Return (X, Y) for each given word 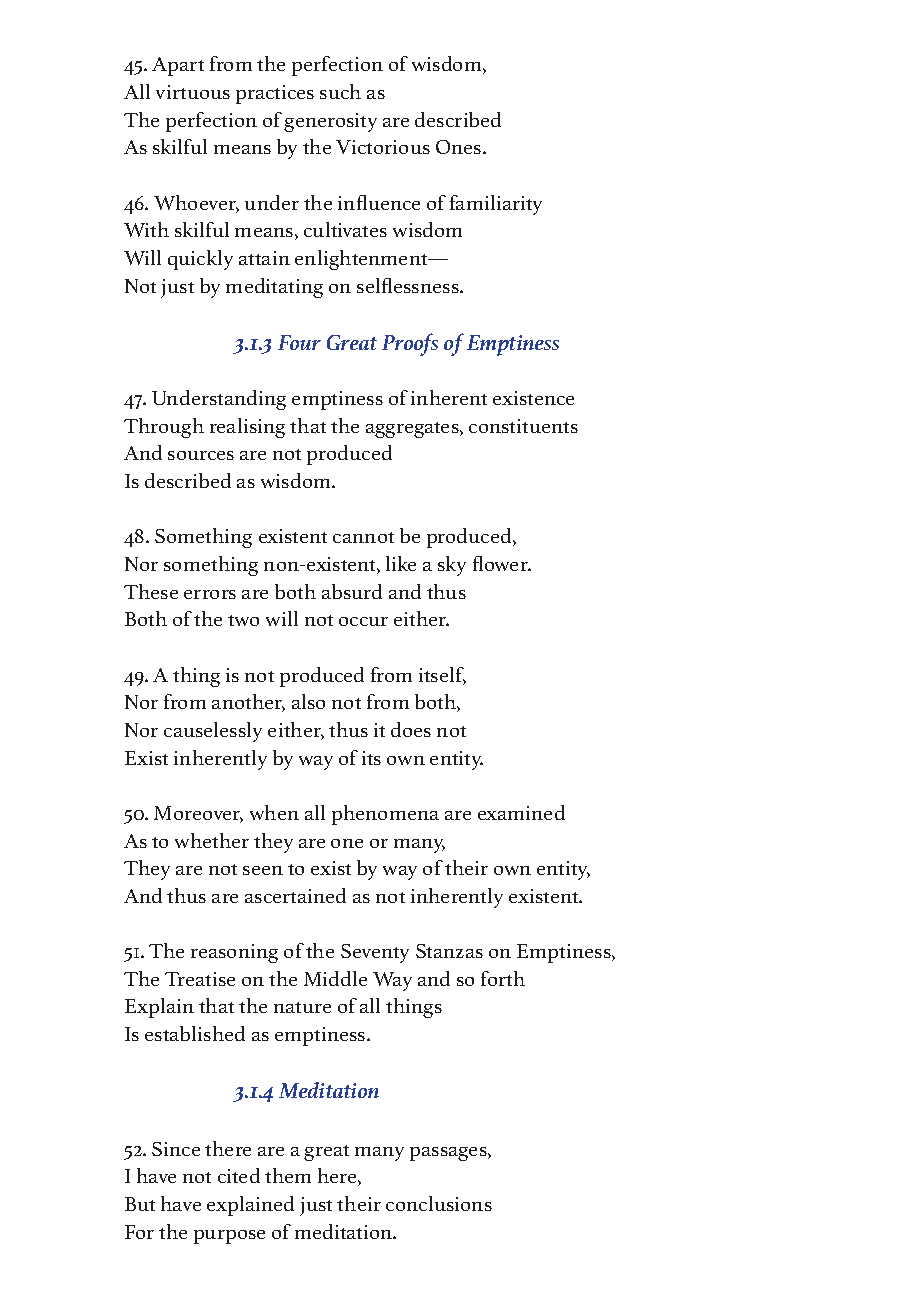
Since (176, 1149)
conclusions (439, 1203)
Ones (460, 147)
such (340, 91)
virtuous (193, 92)
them (288, 1175)
